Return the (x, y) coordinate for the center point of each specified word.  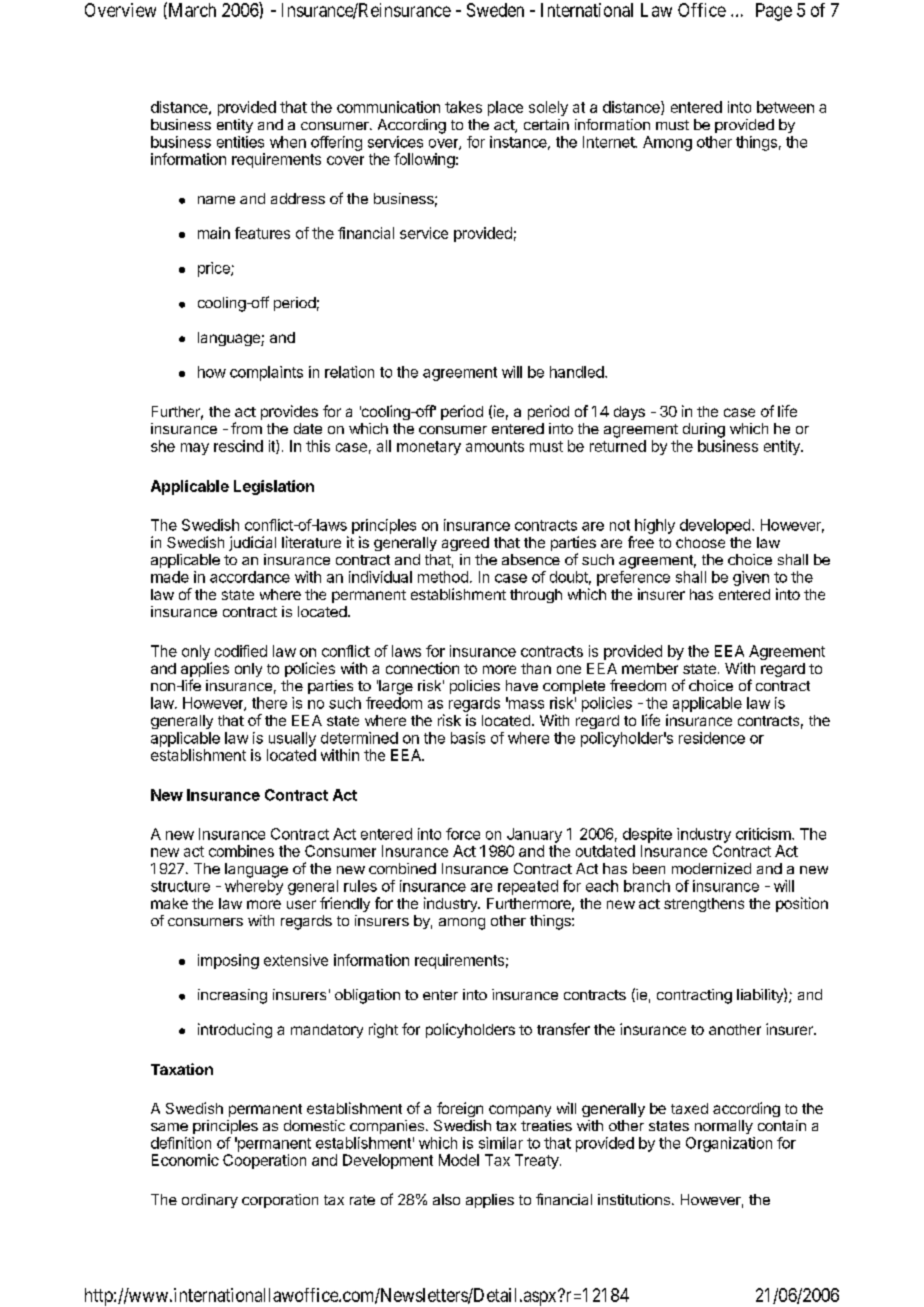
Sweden (495, 10)
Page (774, 12)
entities (240, 142)
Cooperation (264, 1161)
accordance (250, 577)
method (443, 577)
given (751, 578)
